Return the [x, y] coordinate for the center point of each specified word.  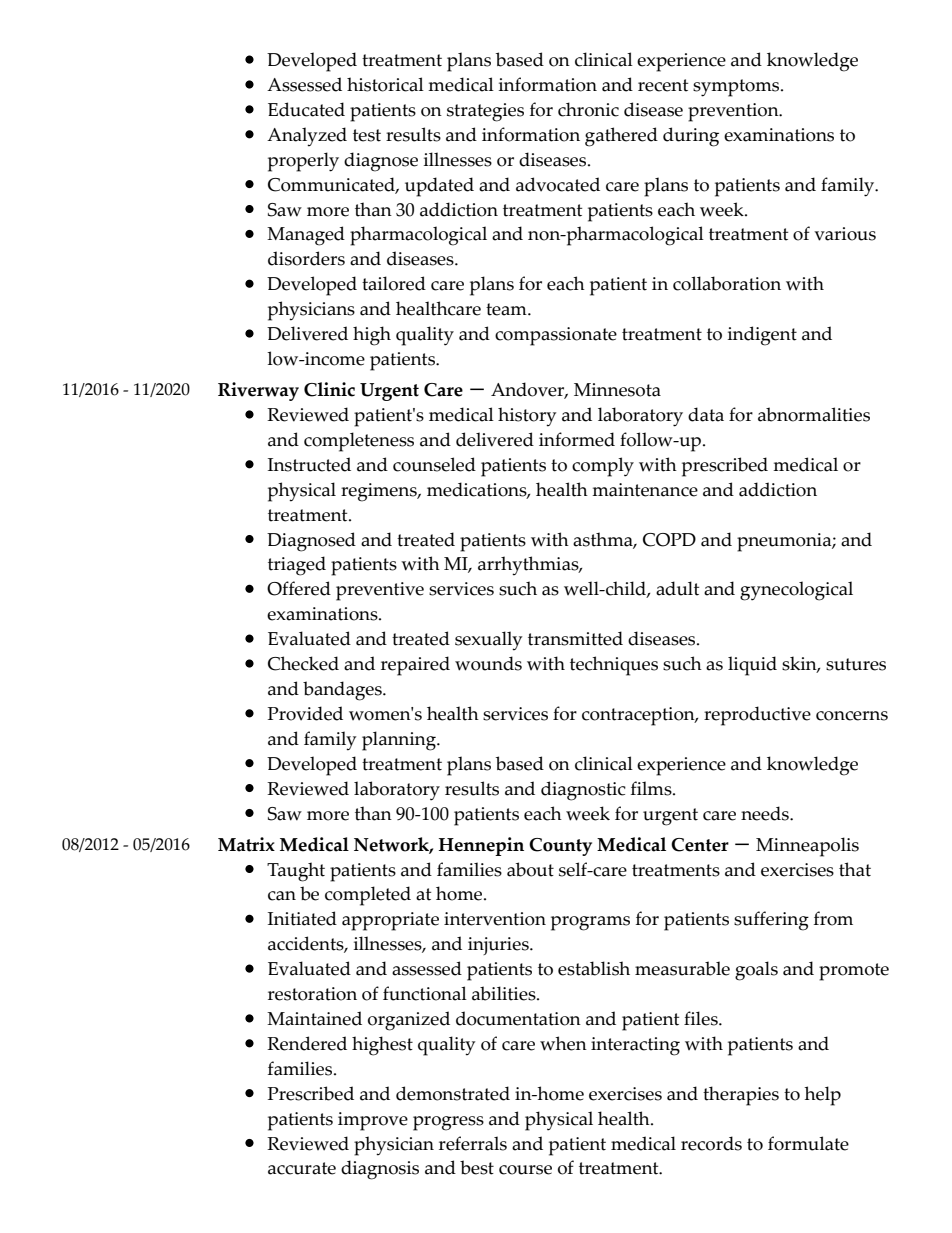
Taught [296, 872]
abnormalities [814, 414]
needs [766, 813]
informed [577, 439]
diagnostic [583, 791]
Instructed [309, 464]
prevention [734, 112]
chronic [588, 109]
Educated [306, 109]
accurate [302, 1168]
